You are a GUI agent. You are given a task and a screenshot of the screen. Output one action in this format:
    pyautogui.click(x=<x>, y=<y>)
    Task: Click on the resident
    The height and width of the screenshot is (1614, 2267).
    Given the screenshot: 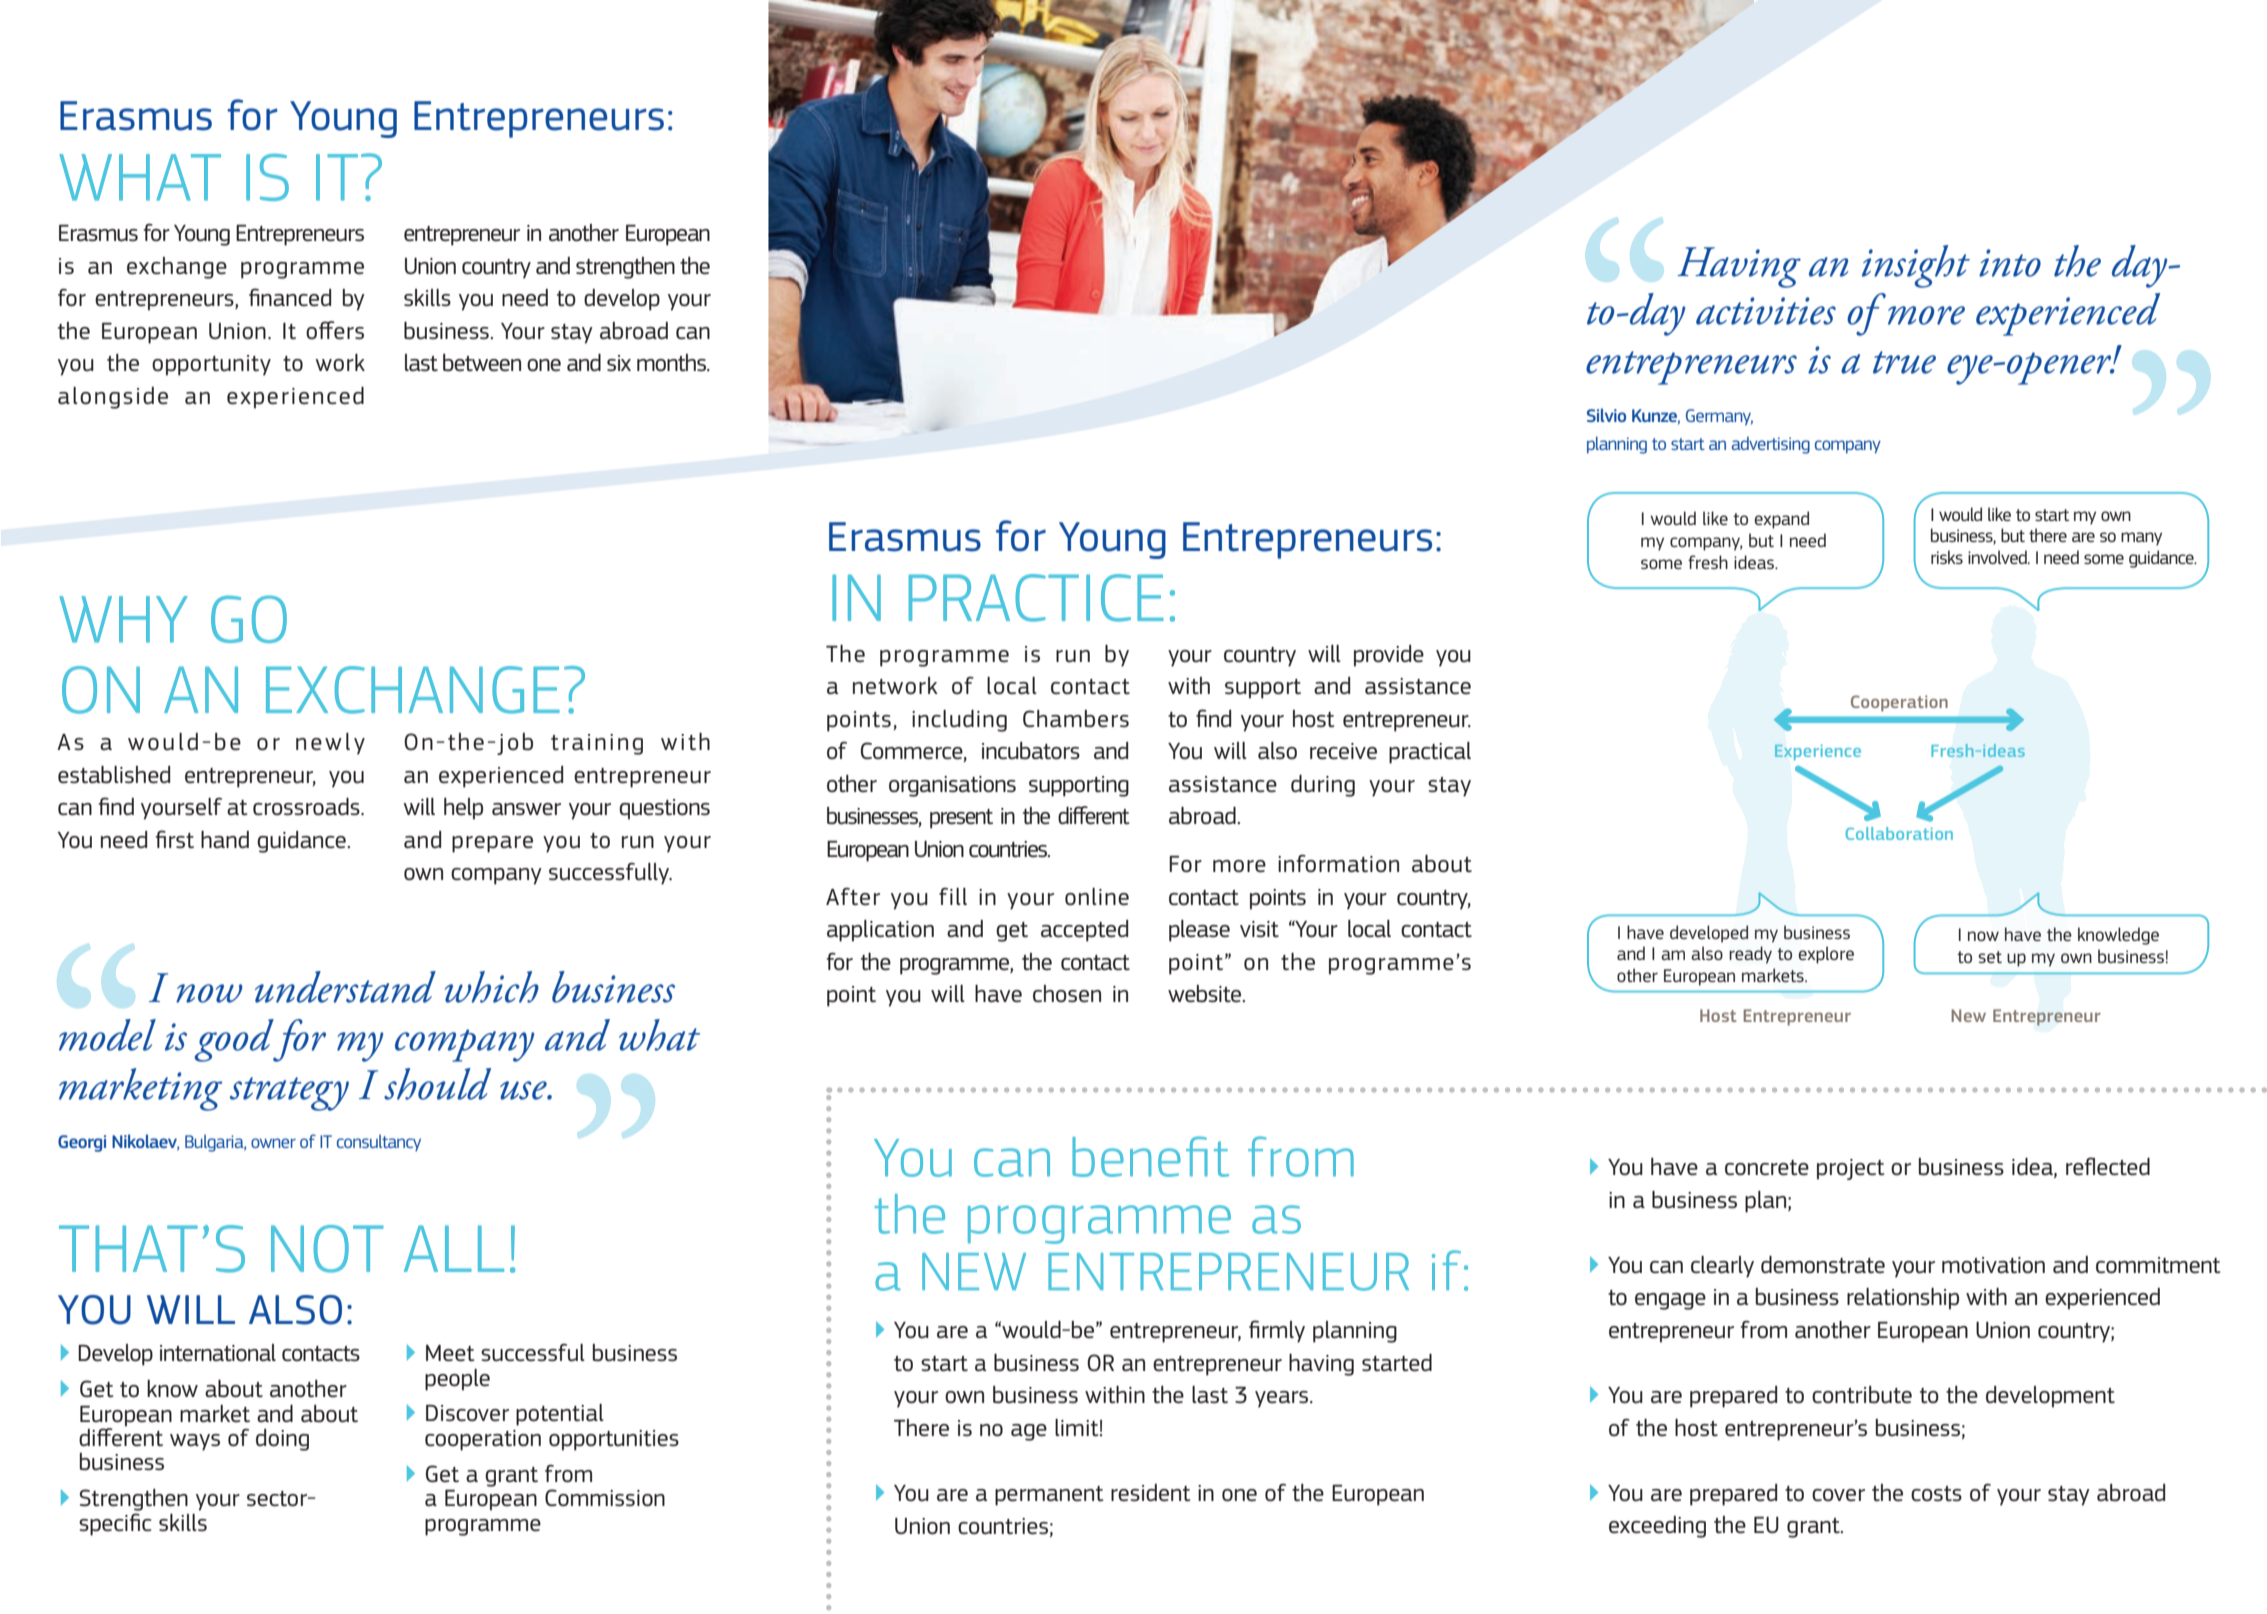 What is the action you would take?
    pyautogui.click(x=1151, y=1493)
